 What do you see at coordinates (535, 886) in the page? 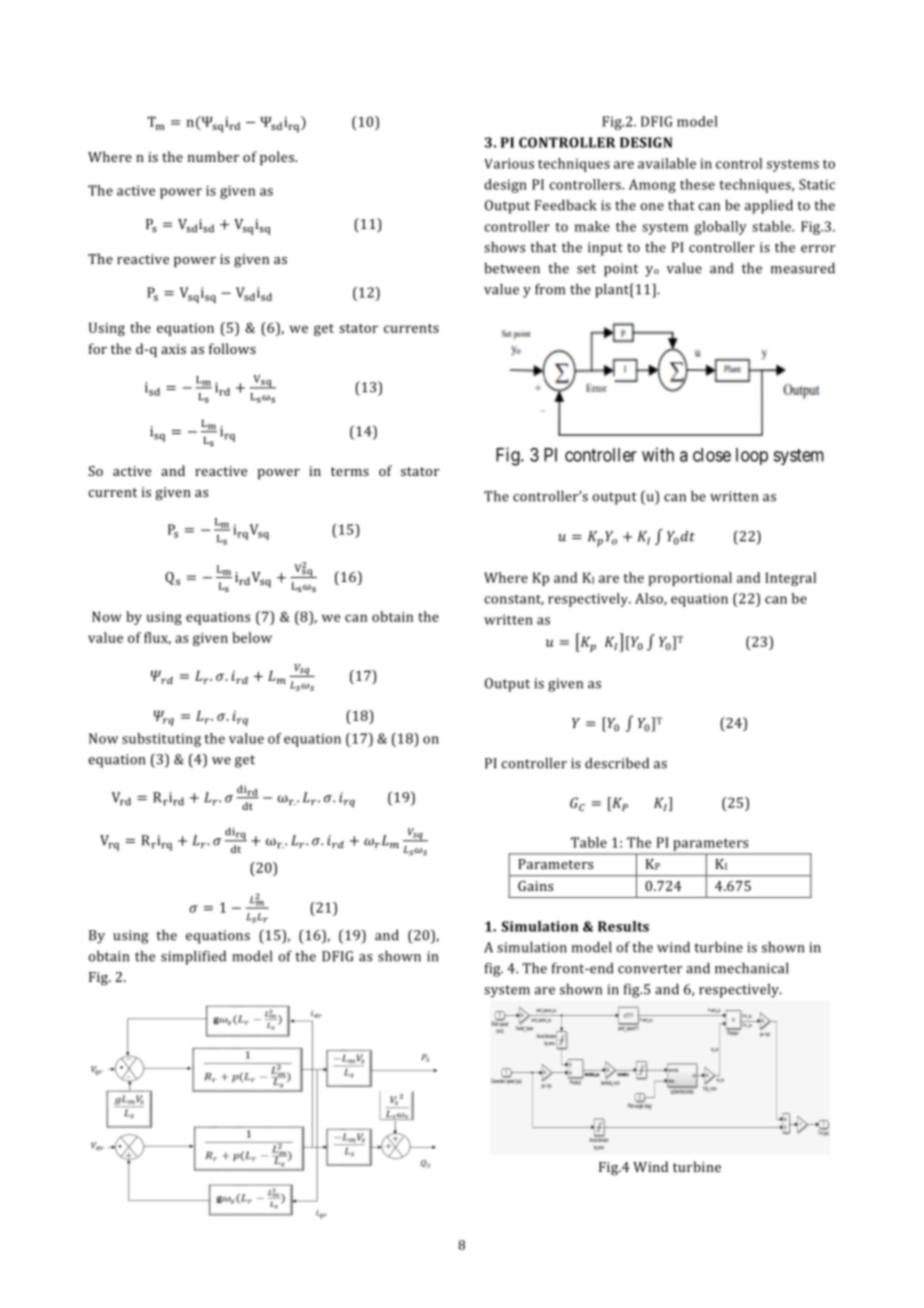
I see `Gains` at bounding box center [535, 886].
